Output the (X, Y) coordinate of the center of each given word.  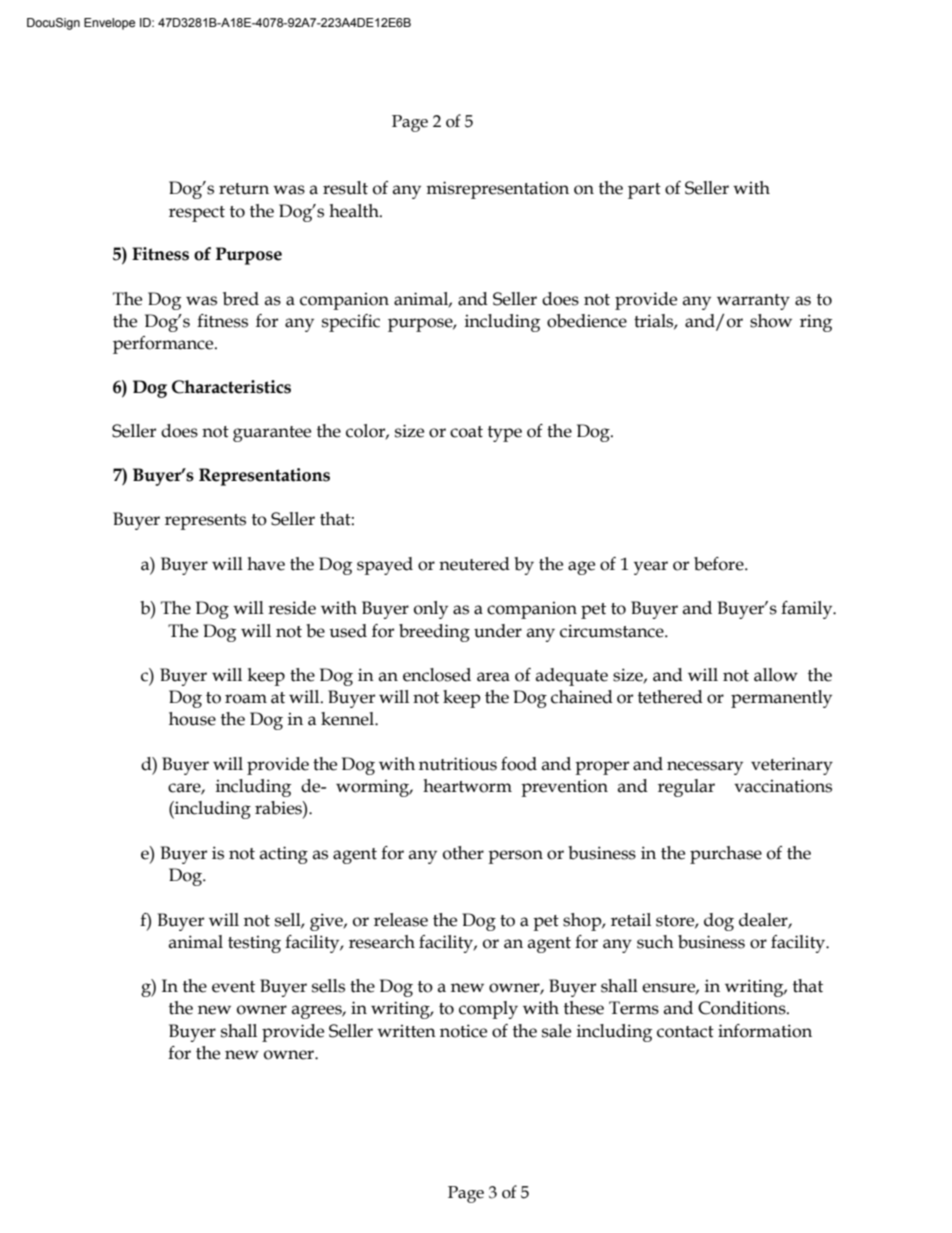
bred (241, 299)
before (720, 564)
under (498, 631)
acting (284, 855)
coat (466, 432)
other (463, 853)
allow (776, 675)
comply (488, 1010)
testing (254, 944)
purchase (726, 855)
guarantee (272, 434)
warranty (753, 302)
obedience (587, 321)
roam (246, 699)
